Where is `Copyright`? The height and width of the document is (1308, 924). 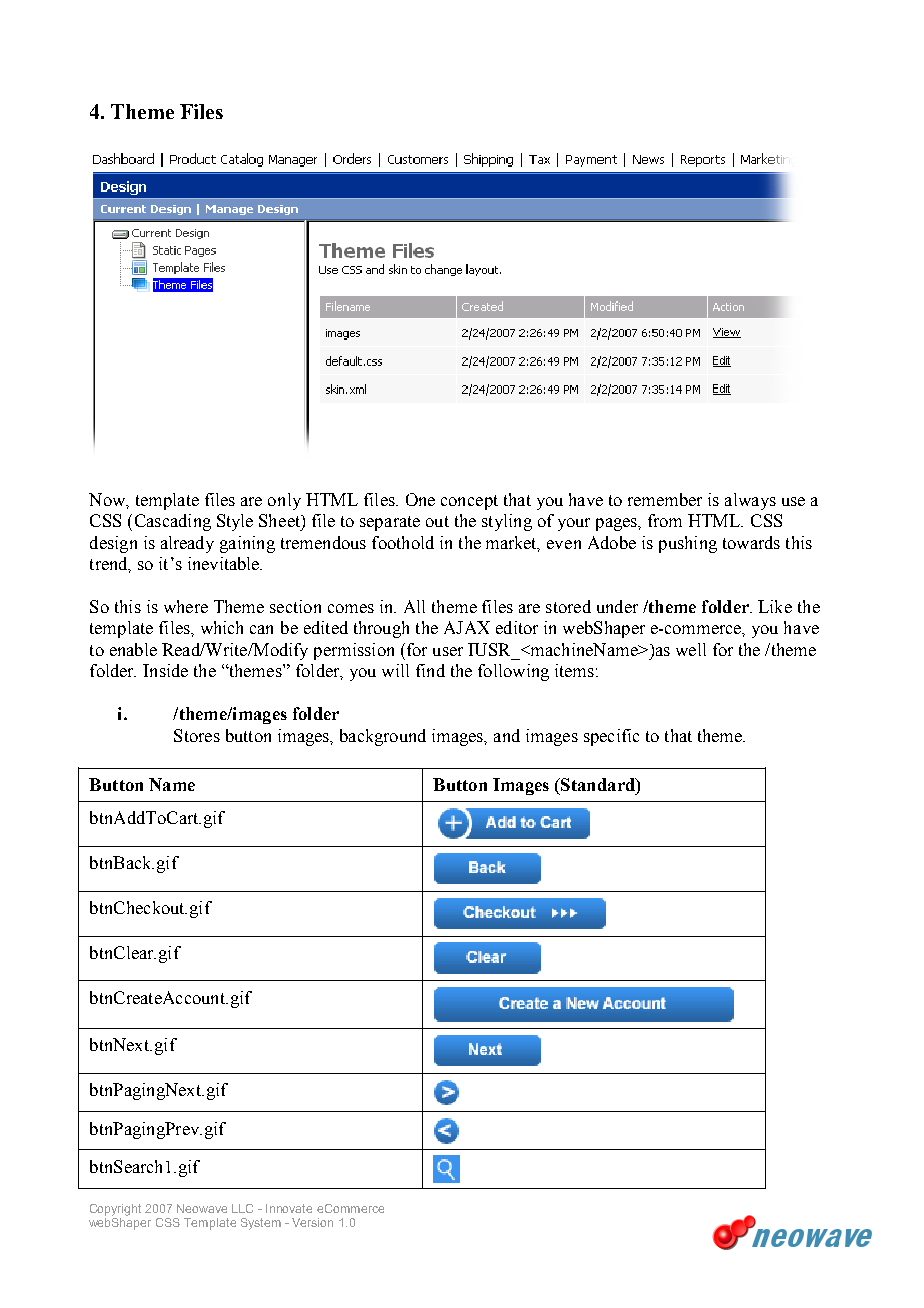
Copyright is located at coordinates (115, 1210).
